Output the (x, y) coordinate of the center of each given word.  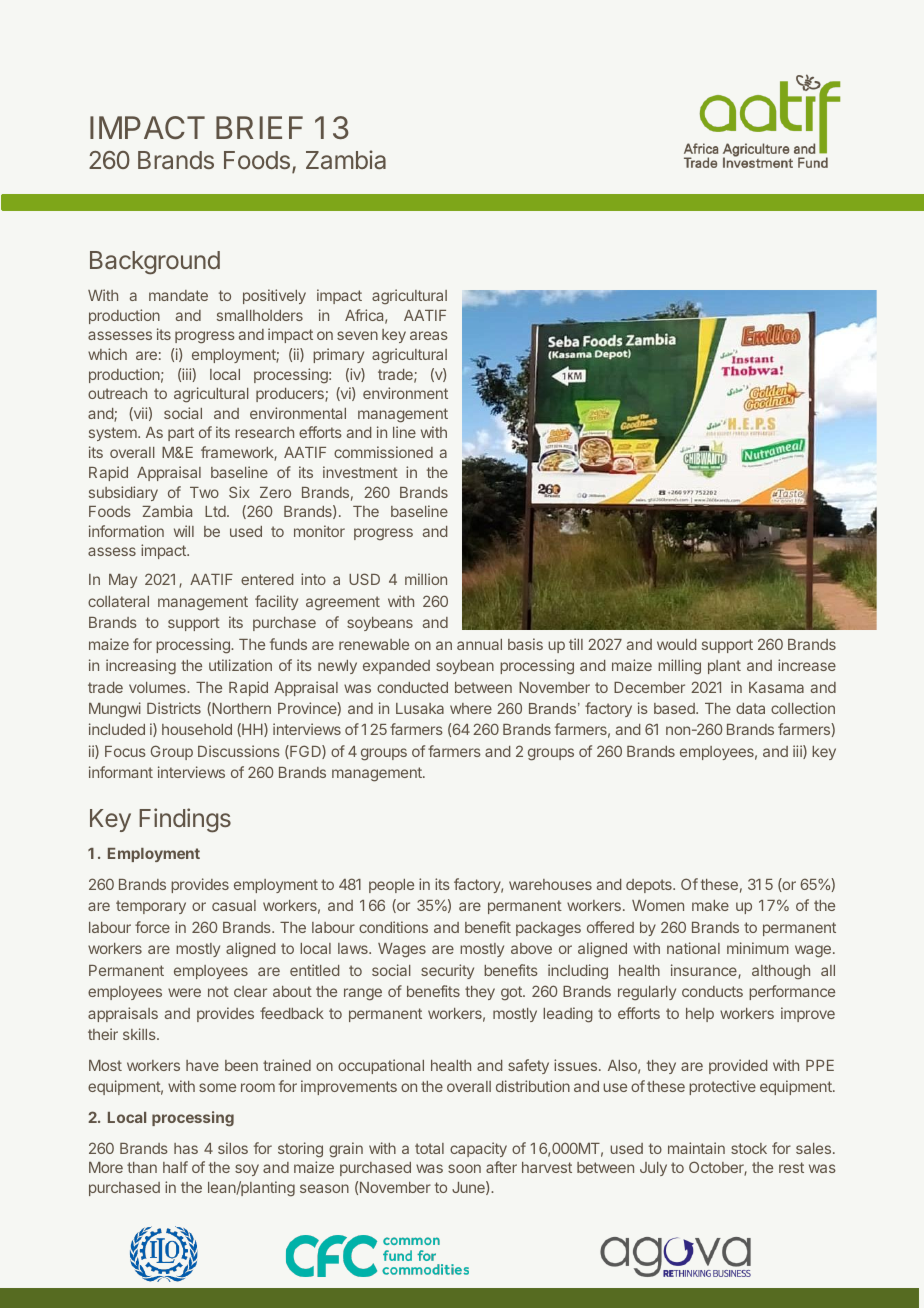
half (175, 1167)
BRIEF (259, 127)
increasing (141, 667)
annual (479, 644)
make (710, 905)
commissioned (383, 452)
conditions (393, 927)
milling (679, 667)
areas (429, 335)
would (676, 644)
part (181, 434)
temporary (151, 907)
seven (357, 335)
